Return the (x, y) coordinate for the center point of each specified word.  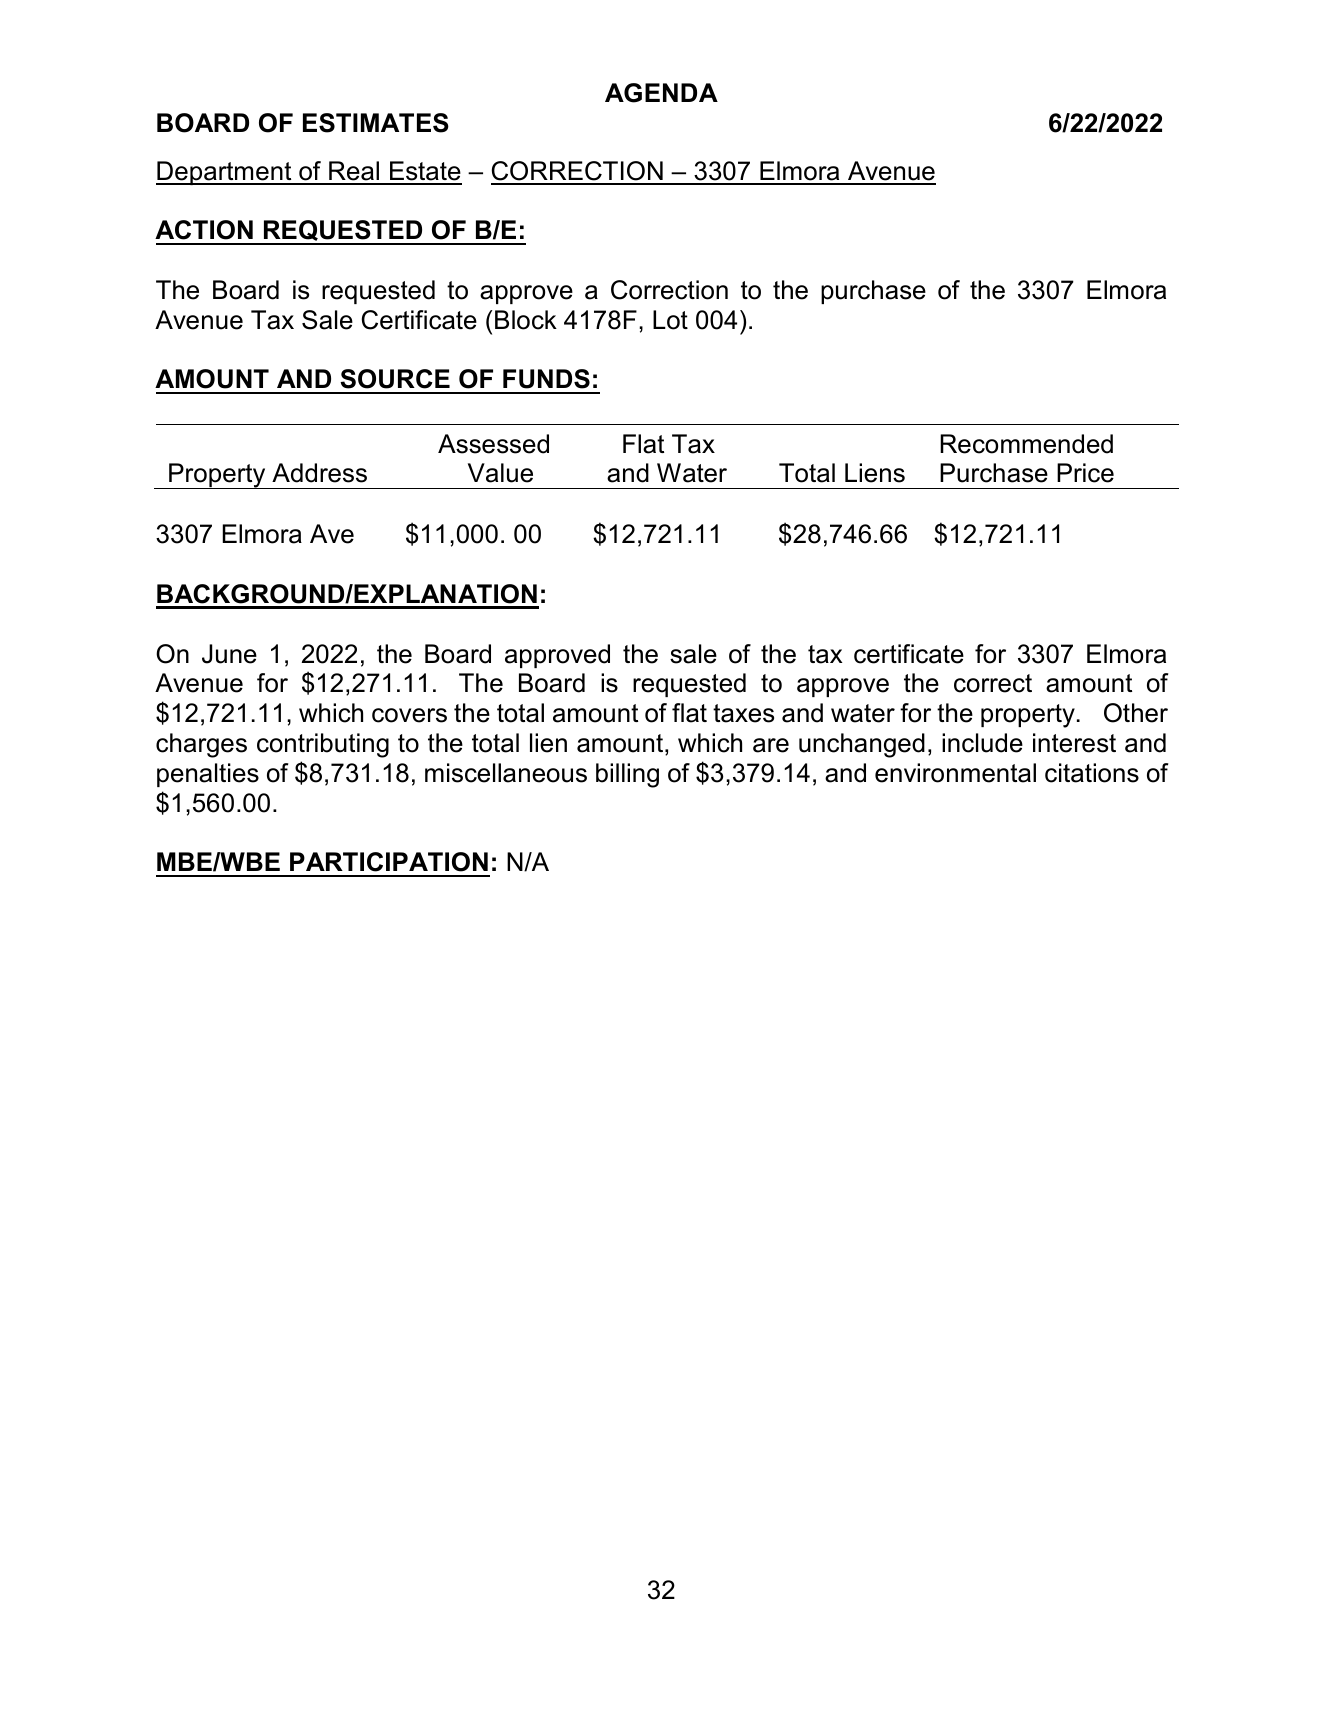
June (229, 654)
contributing (323, 745)
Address (319, 473)
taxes (743, 713)
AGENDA (661, 93)
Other (1136, 713)
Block (526, 320)
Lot (670, 320)
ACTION (204, 230)
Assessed (493, 444)
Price (1085, 473)
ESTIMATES (376, 123)
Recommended (1026, 444)
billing (627, 775)
